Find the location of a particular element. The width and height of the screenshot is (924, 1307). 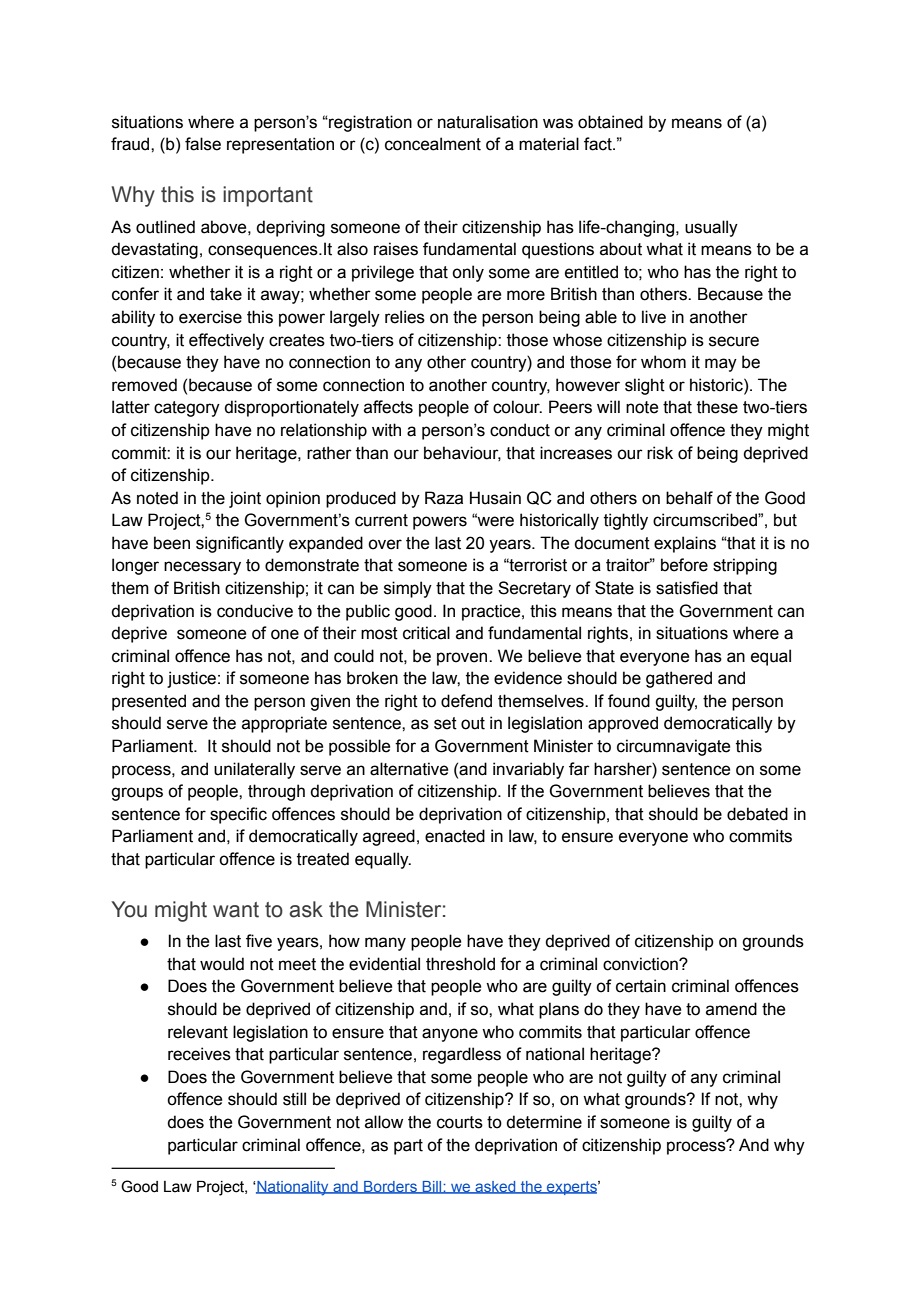

enacted is located at coordinates (455, 836).
